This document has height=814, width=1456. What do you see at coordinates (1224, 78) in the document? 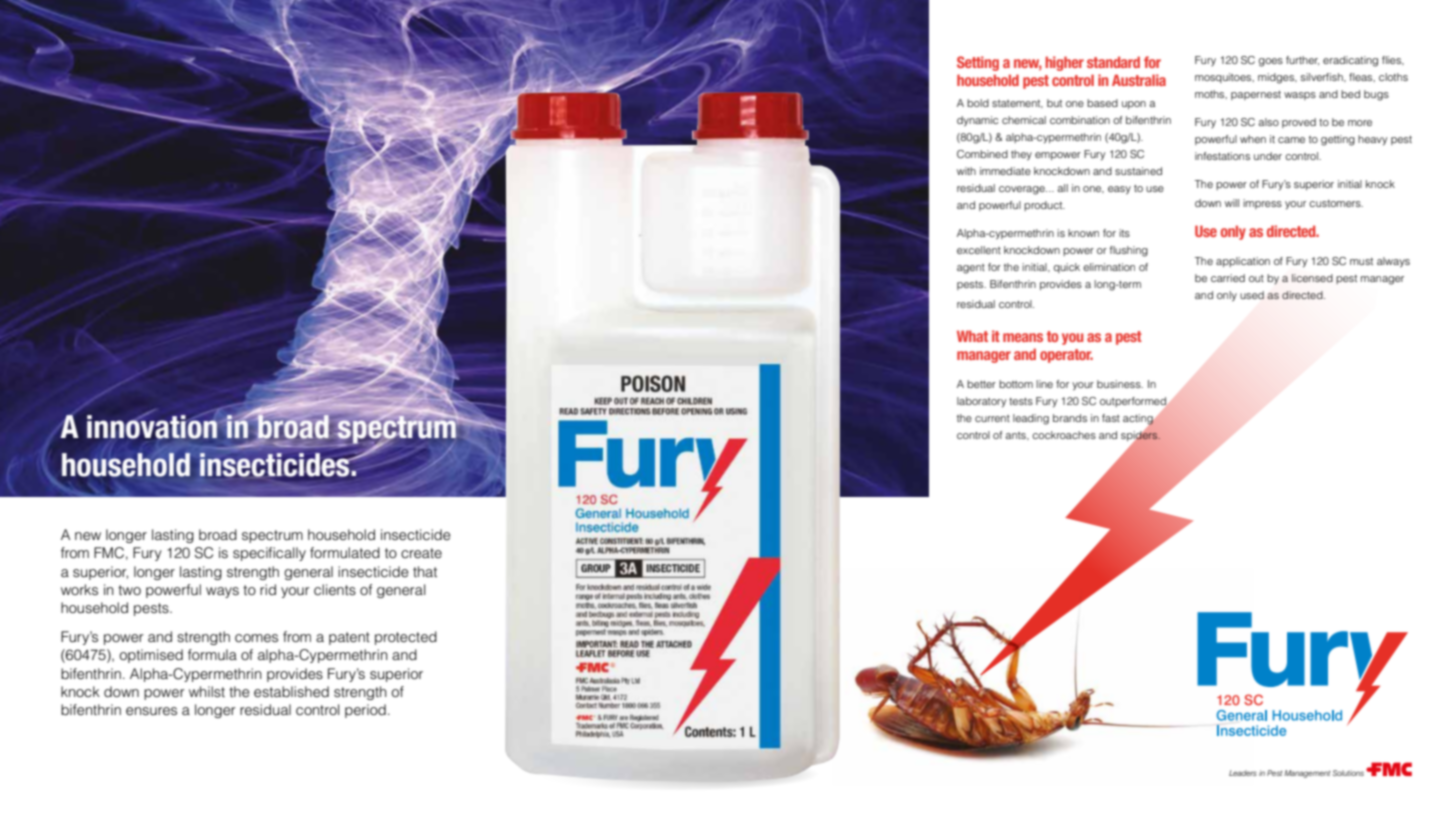
I see `mosquitoes` at bounding box center [1224, 78].
